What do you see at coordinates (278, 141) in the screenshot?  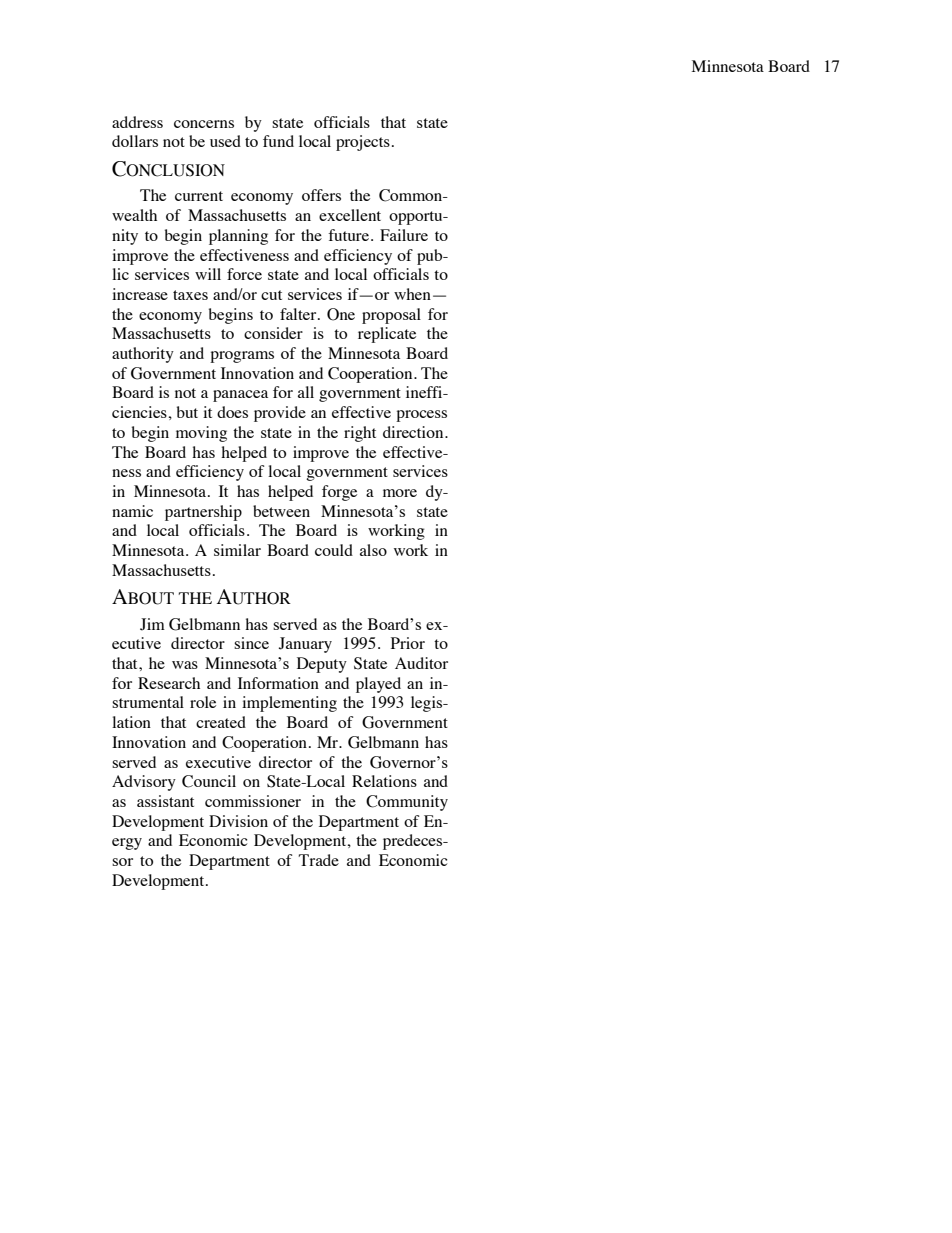 I see `fund` at bounding box center [278, 141].
